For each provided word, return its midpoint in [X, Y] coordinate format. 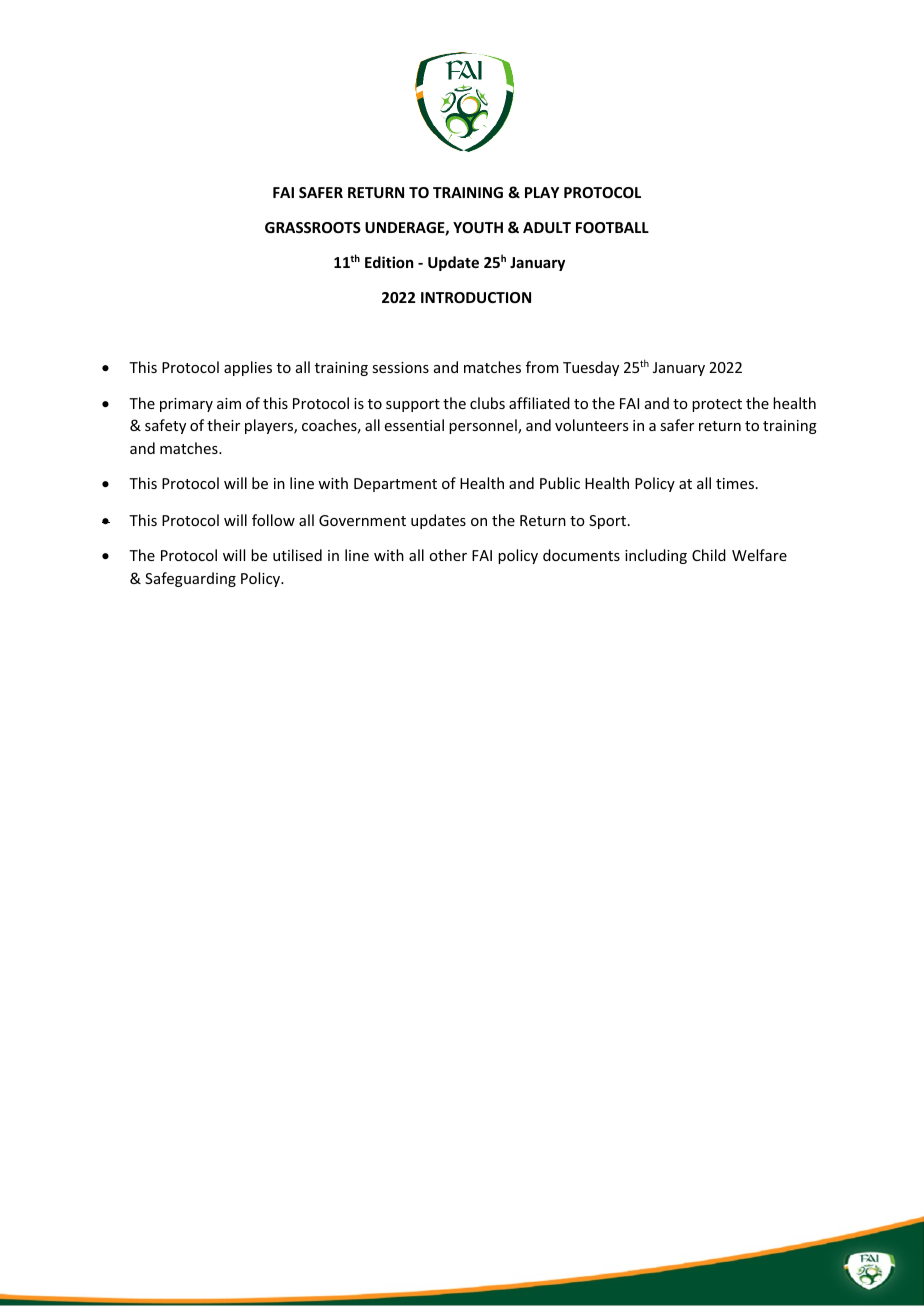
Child [709, 555]
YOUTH [478, 227]
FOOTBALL [612, 227]
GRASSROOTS [313, 227]
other [448, 555]
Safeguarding [190, 579]
